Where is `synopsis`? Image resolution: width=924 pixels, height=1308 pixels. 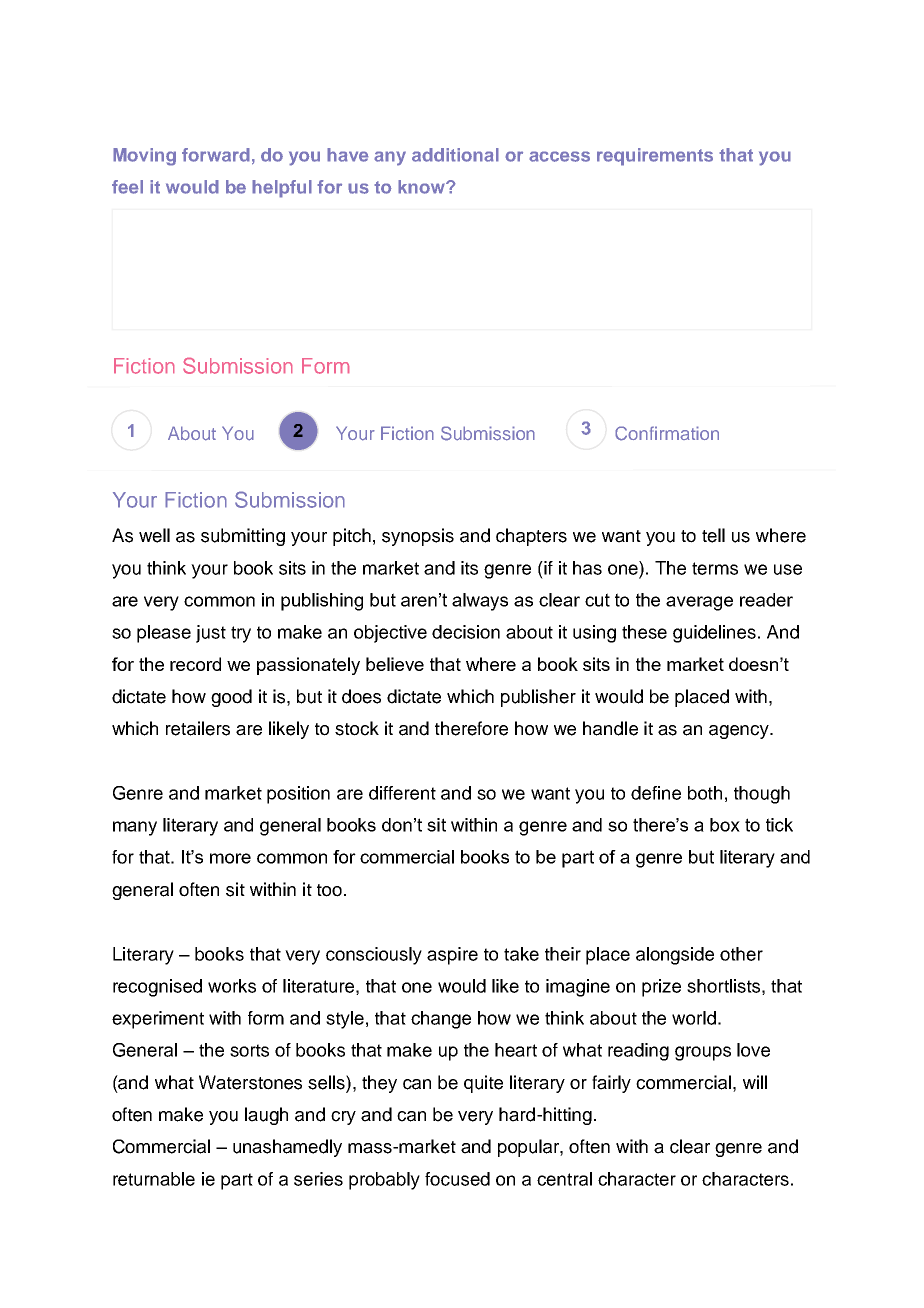 synopsis is located at coordinates (418, 537).
